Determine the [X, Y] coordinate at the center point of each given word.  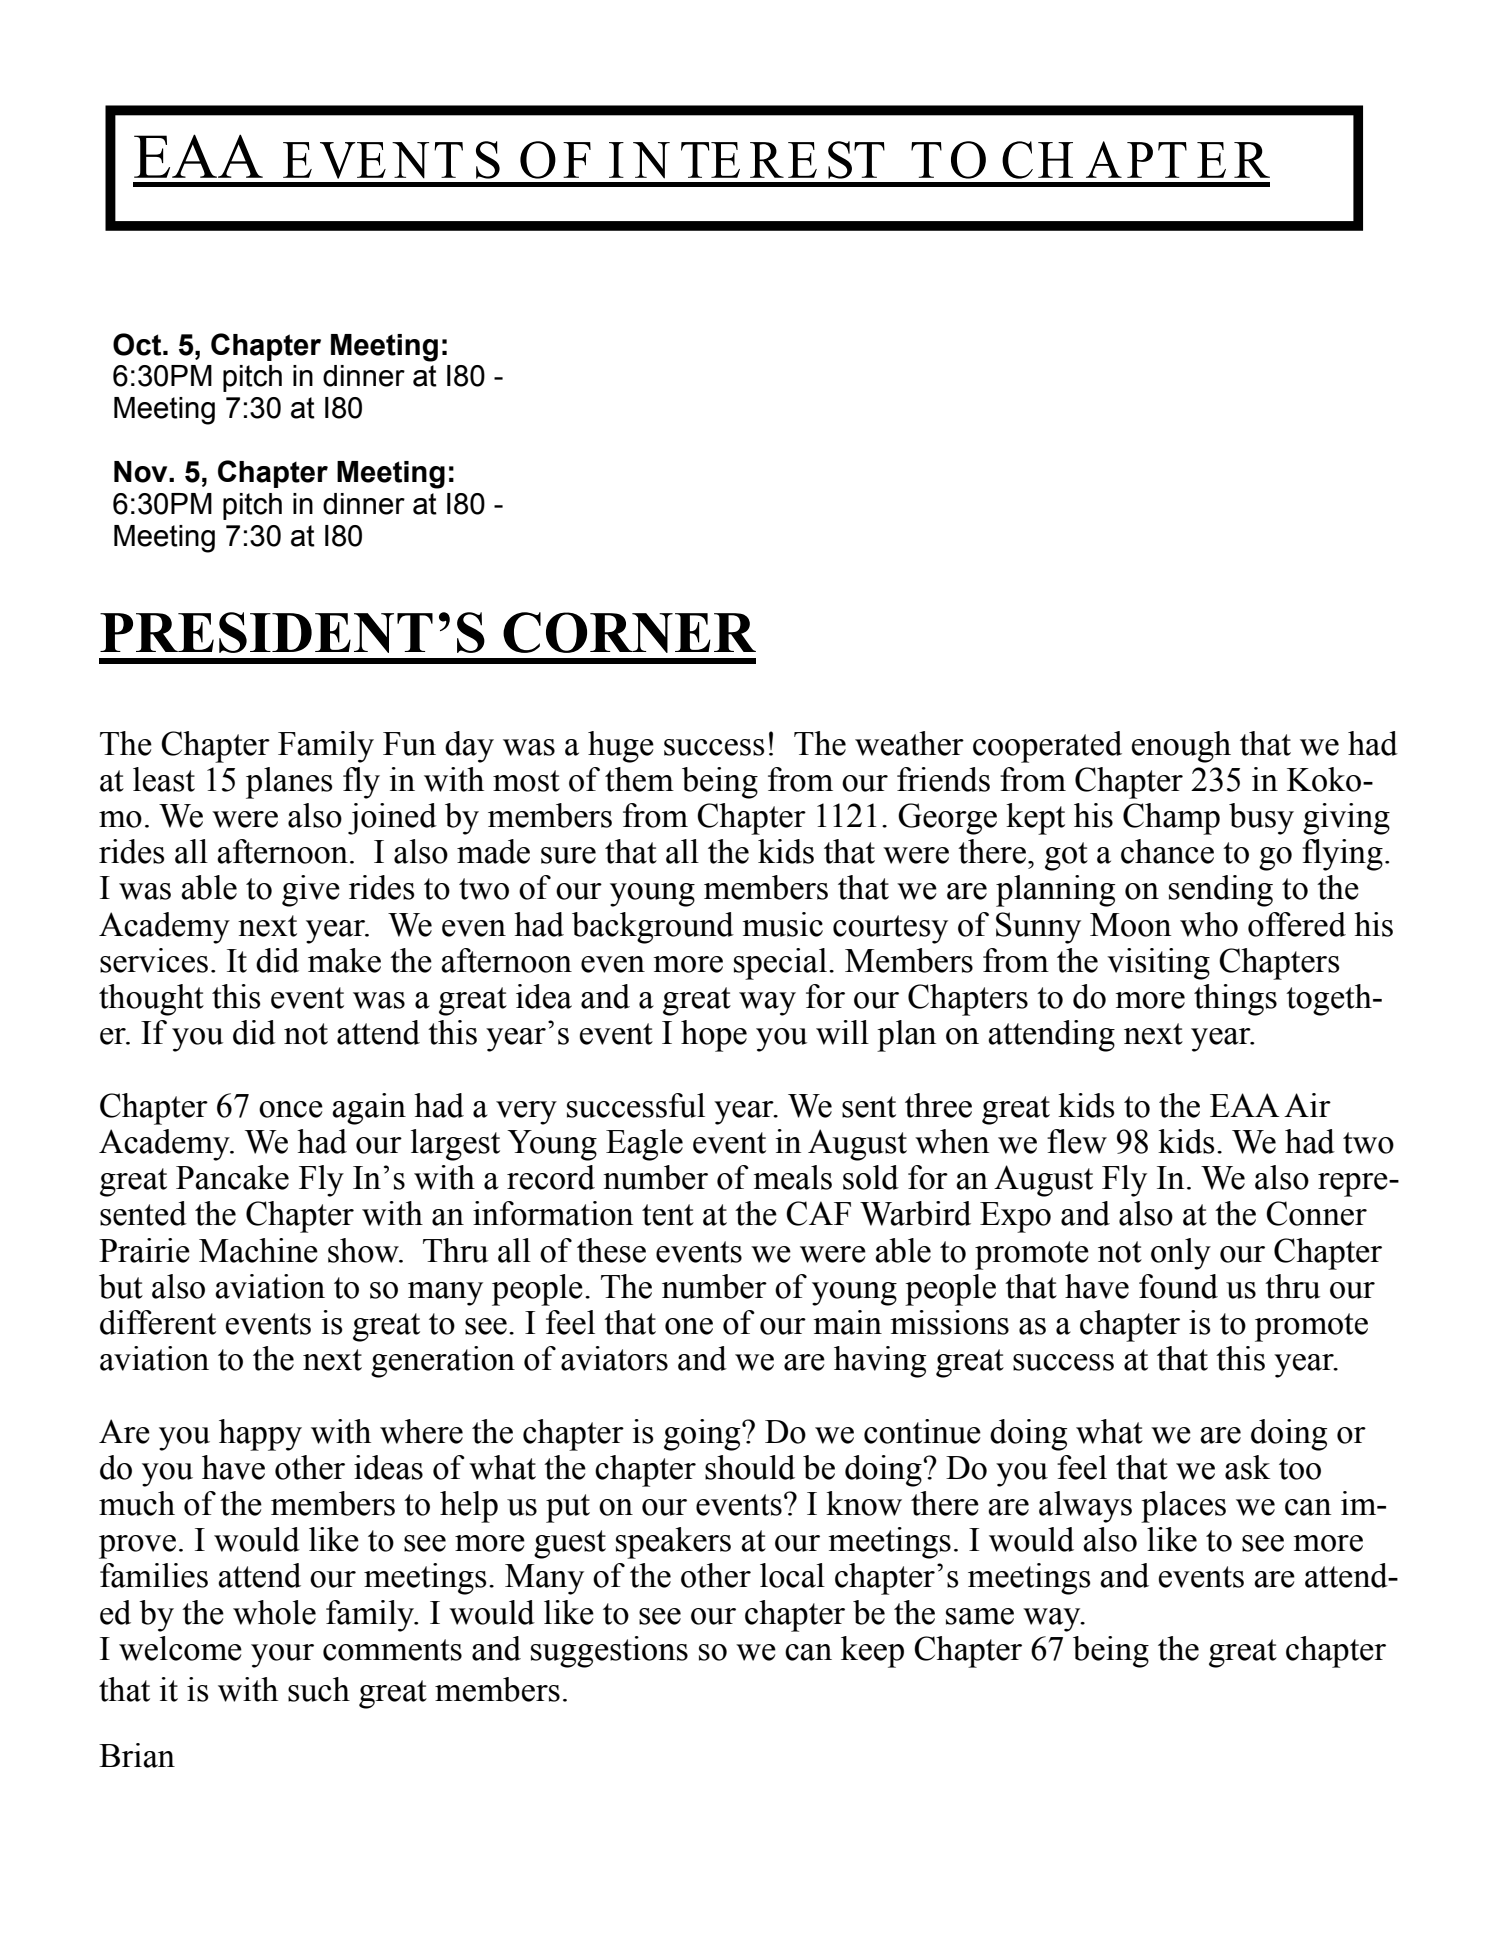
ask [1247, 1467]
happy [260, 1435]
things [1235, 1000]
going [703, 1435]
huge [621, 747]
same [980, 1616]
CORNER [629, 632]
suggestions [609, 1652]
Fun [409, 744]
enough [1181, 747]
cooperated [1047, 747]
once [291, 1109]
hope [714, 1036]
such [319, 1689]
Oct [138, 344]
